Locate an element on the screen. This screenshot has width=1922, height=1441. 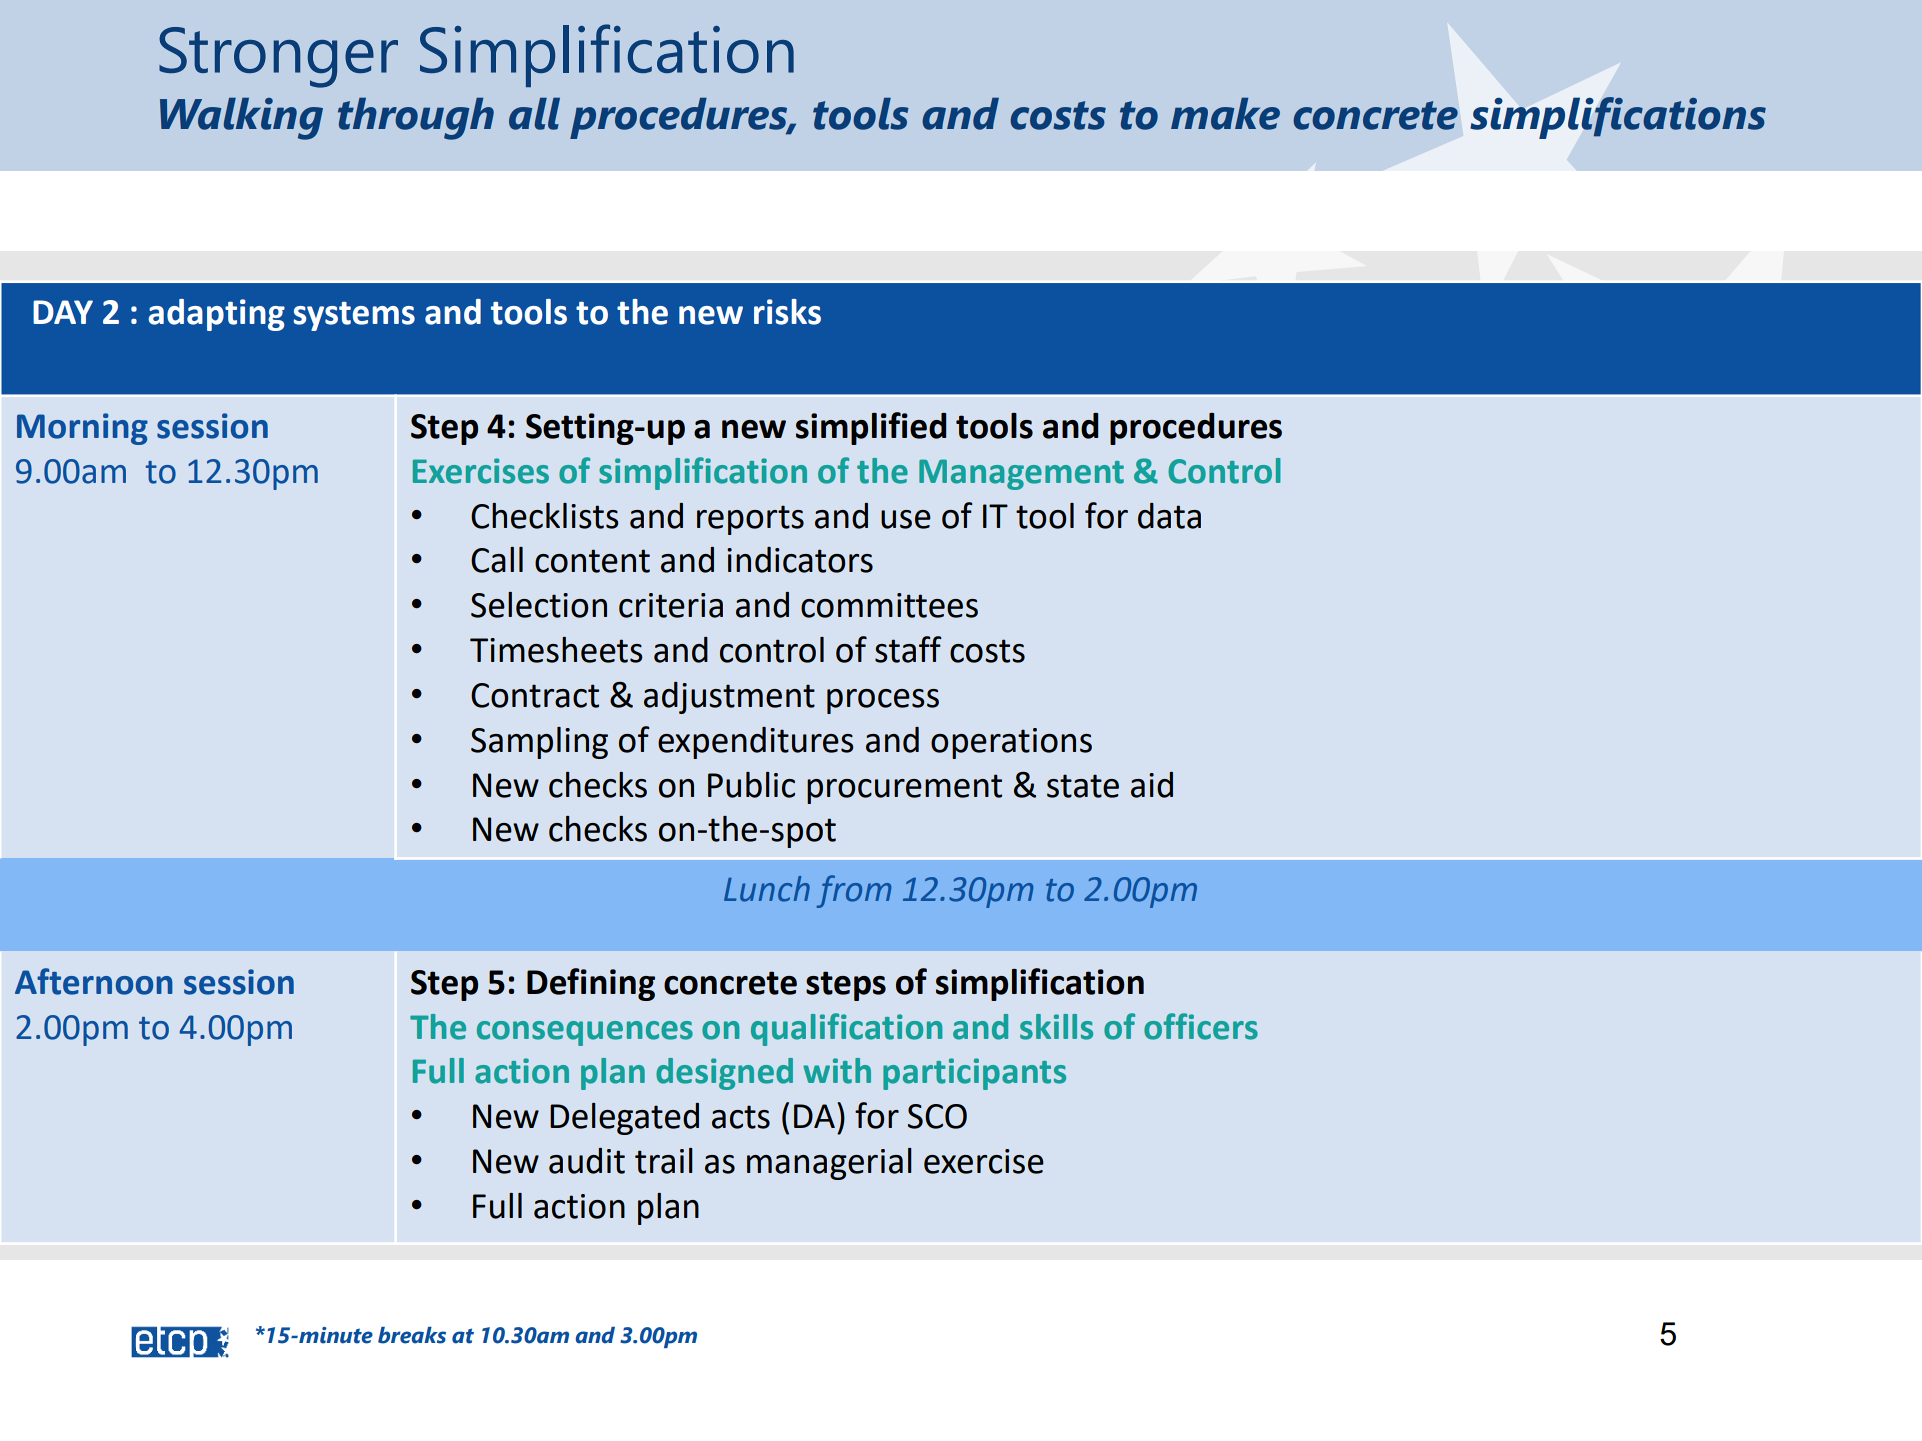
through is located at coordinates (416, 119).
